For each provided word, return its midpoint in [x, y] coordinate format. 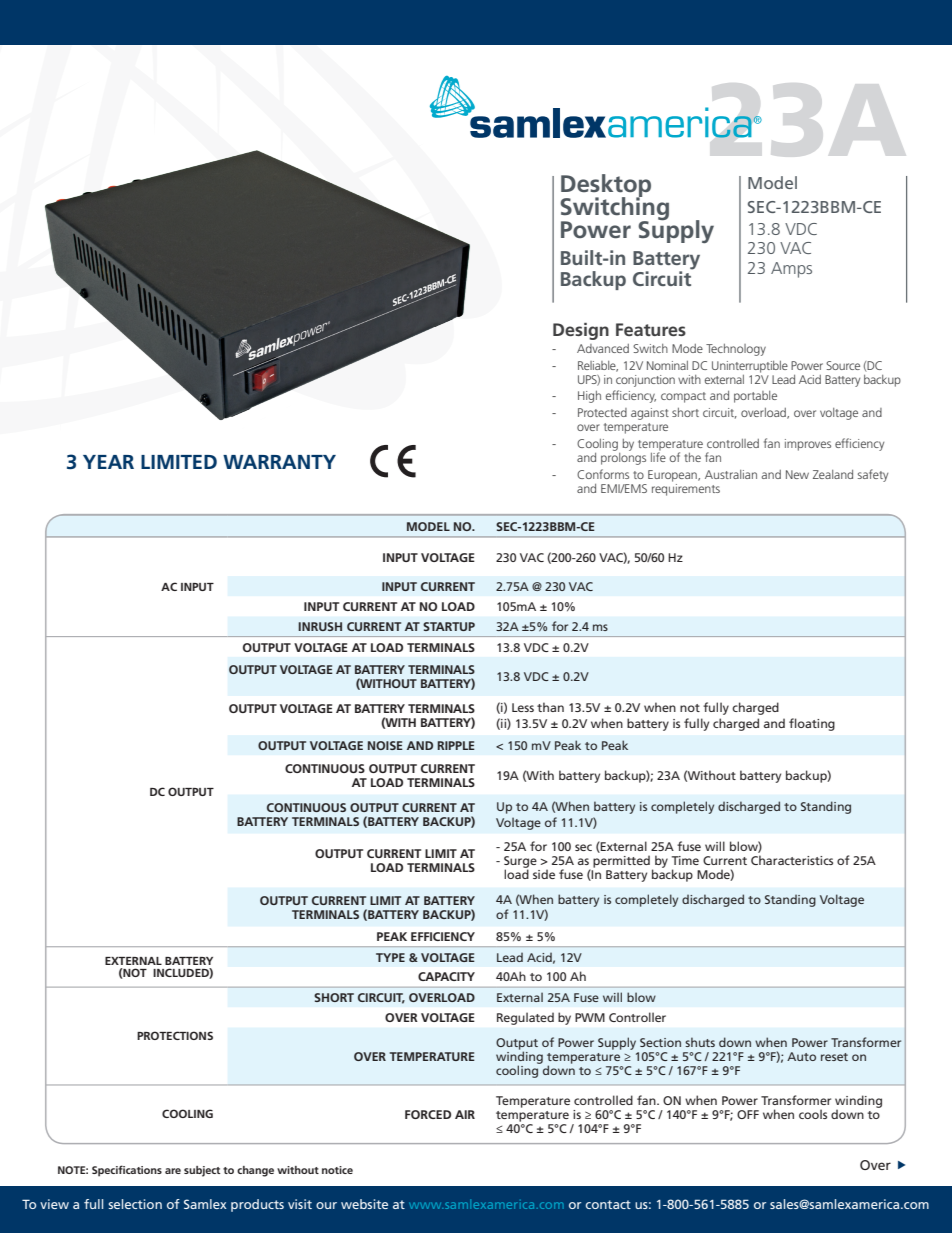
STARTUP [449, 626]
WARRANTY [279, 462]
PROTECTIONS [175, 1035]
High [589, 397]
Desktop [606, 186]
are [173, 1171]
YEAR [108, 462]
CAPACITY [446, 976]
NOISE [385, 745]
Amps [791, 270]
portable [755, 397]
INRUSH [320, 626]
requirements [686, 488]
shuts [700, 1042]
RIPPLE [456, 745]
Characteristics [792, 860]
